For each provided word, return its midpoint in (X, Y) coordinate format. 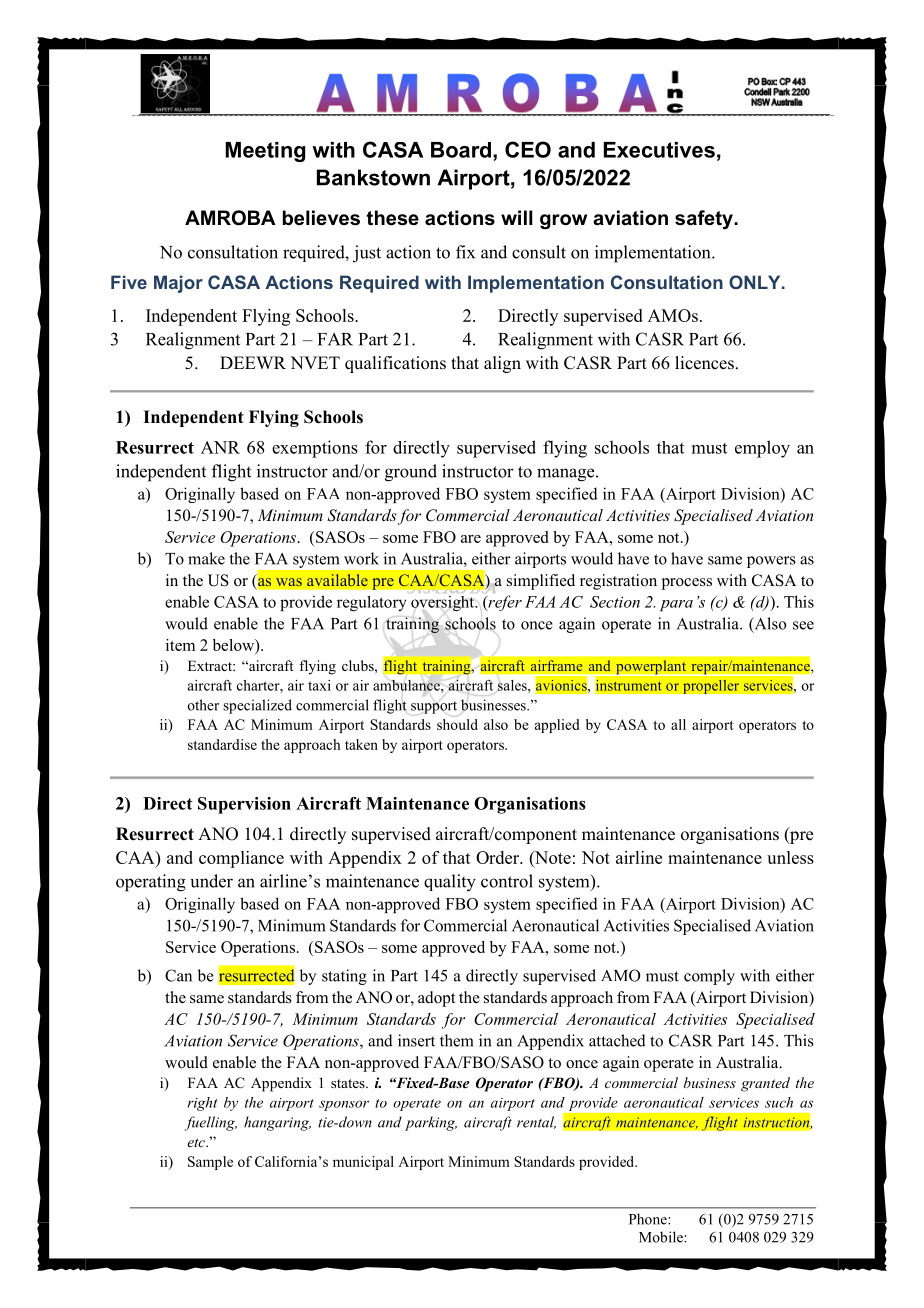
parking (431, 1123)
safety (705, 220)
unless (790, 857)
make (206, 558)
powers (771, 562)
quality (450, 883)
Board (461, 150)
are (471, 539)
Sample (210, 1163)
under (211, 881)
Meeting (265, 152)
